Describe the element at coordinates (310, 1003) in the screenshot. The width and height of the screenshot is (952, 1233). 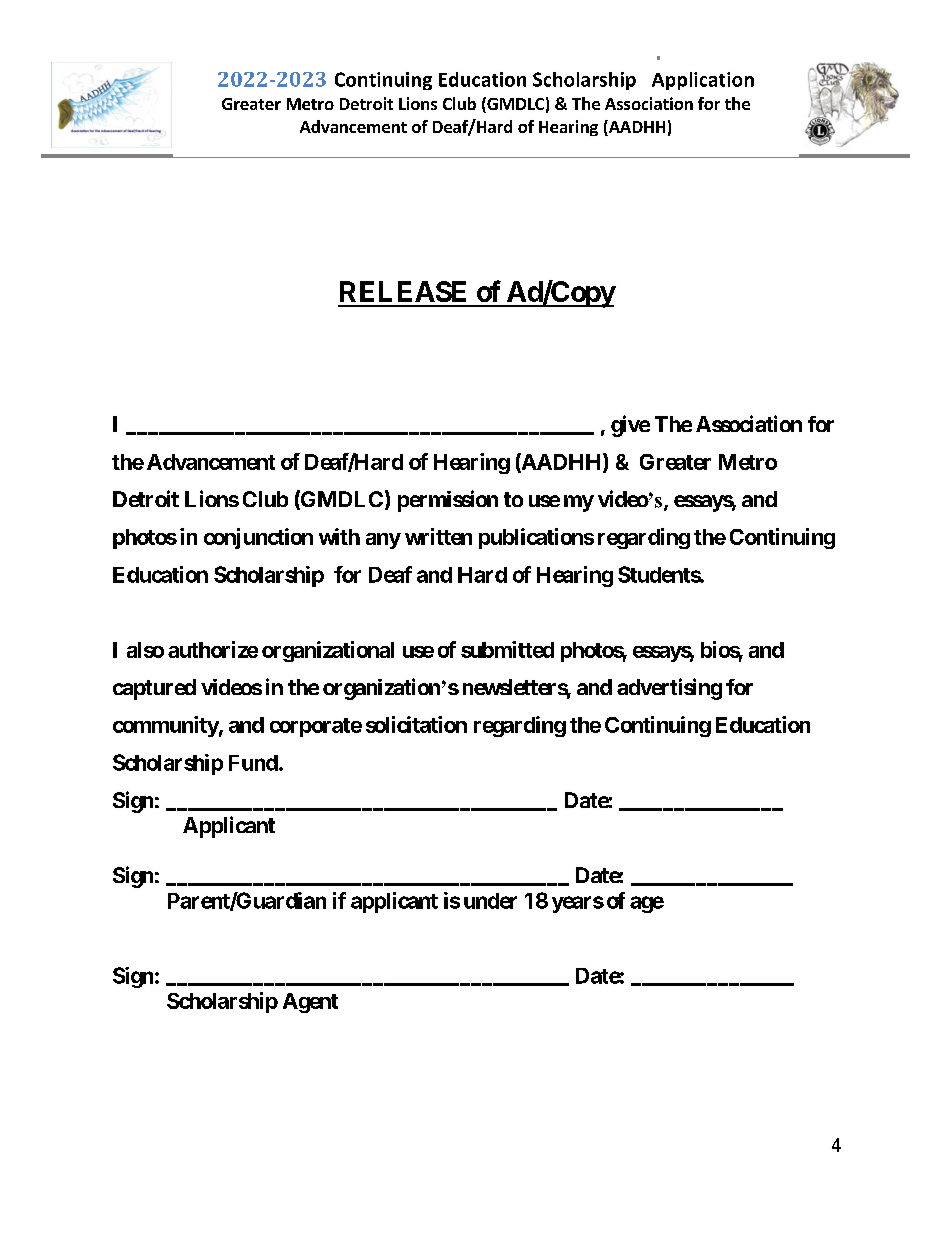
I see `Agent` at that location.
